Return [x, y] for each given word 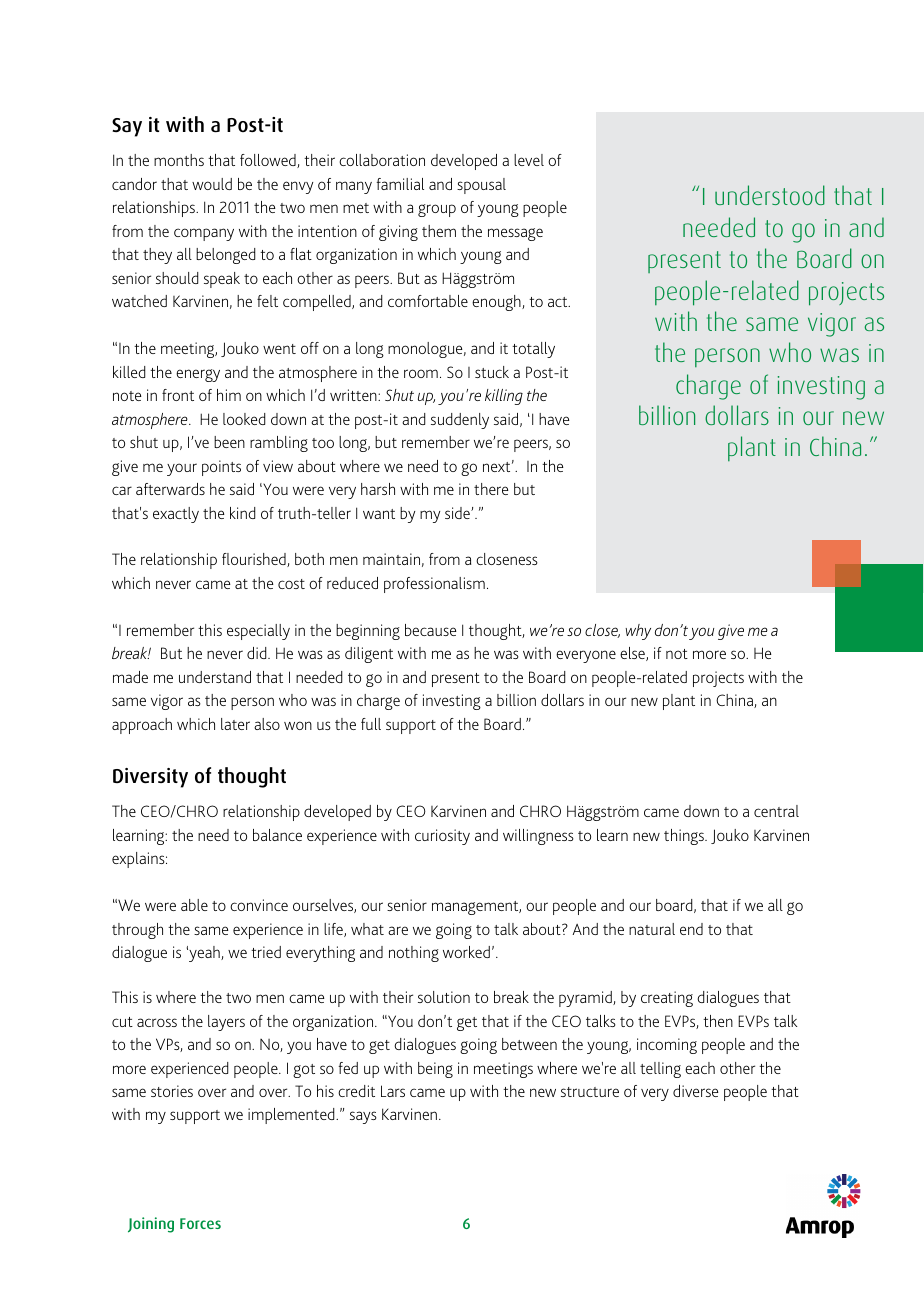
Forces [200, 1223]
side [458, 513]
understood [770, 195]
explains [139, 860]
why [638, 632]
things [685, 837]
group [437, 210]
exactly [176, 515]
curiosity [442, 837]
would [212, 184]
